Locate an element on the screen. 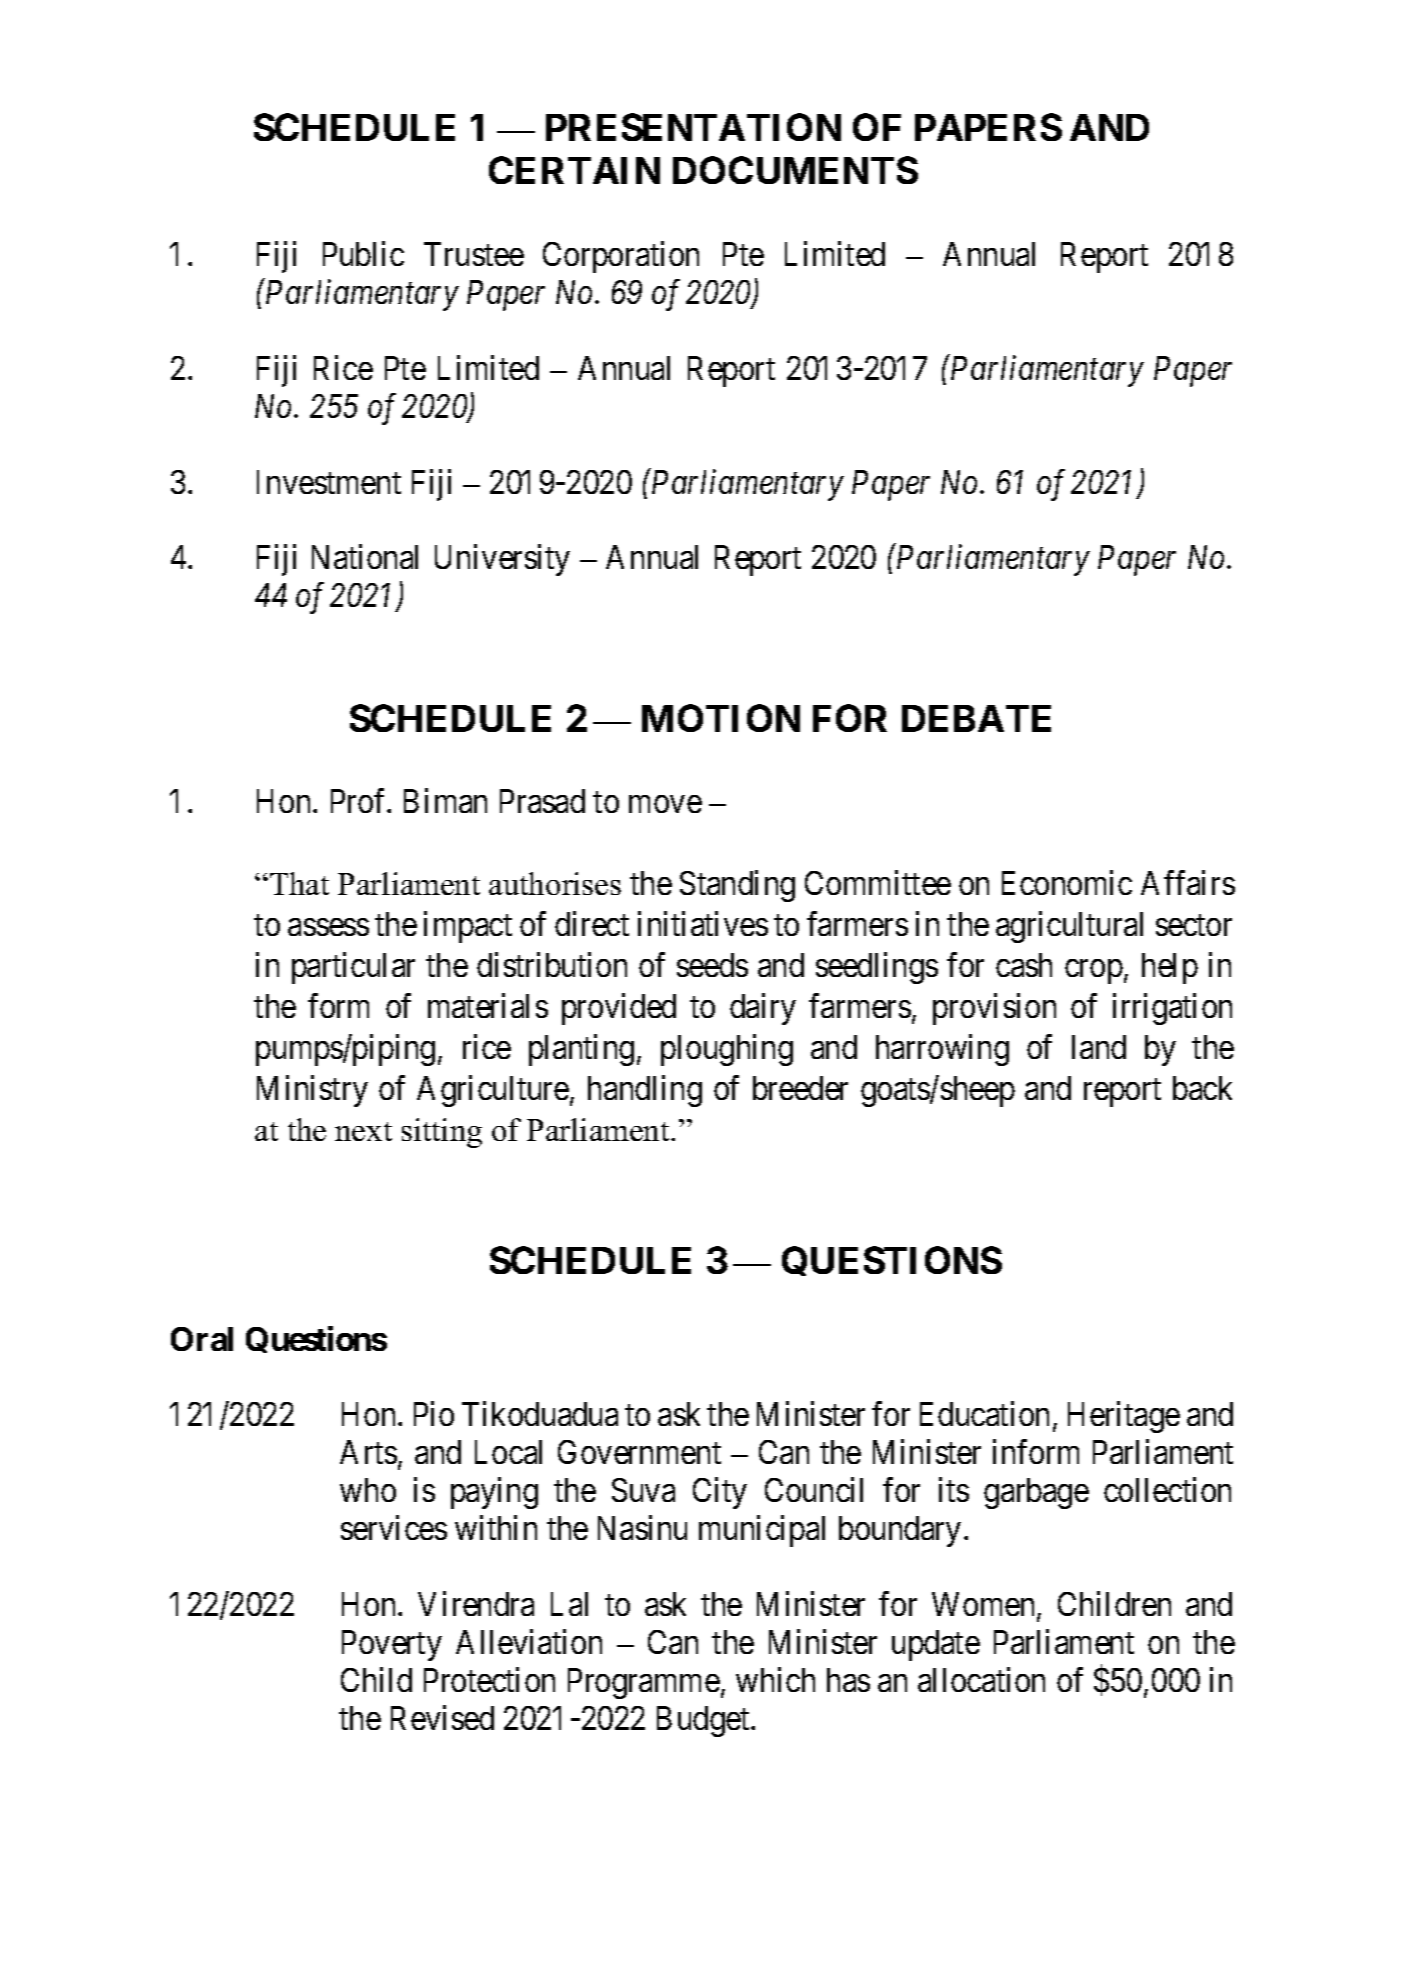  Corporation is located at coordinates (621, 257).
